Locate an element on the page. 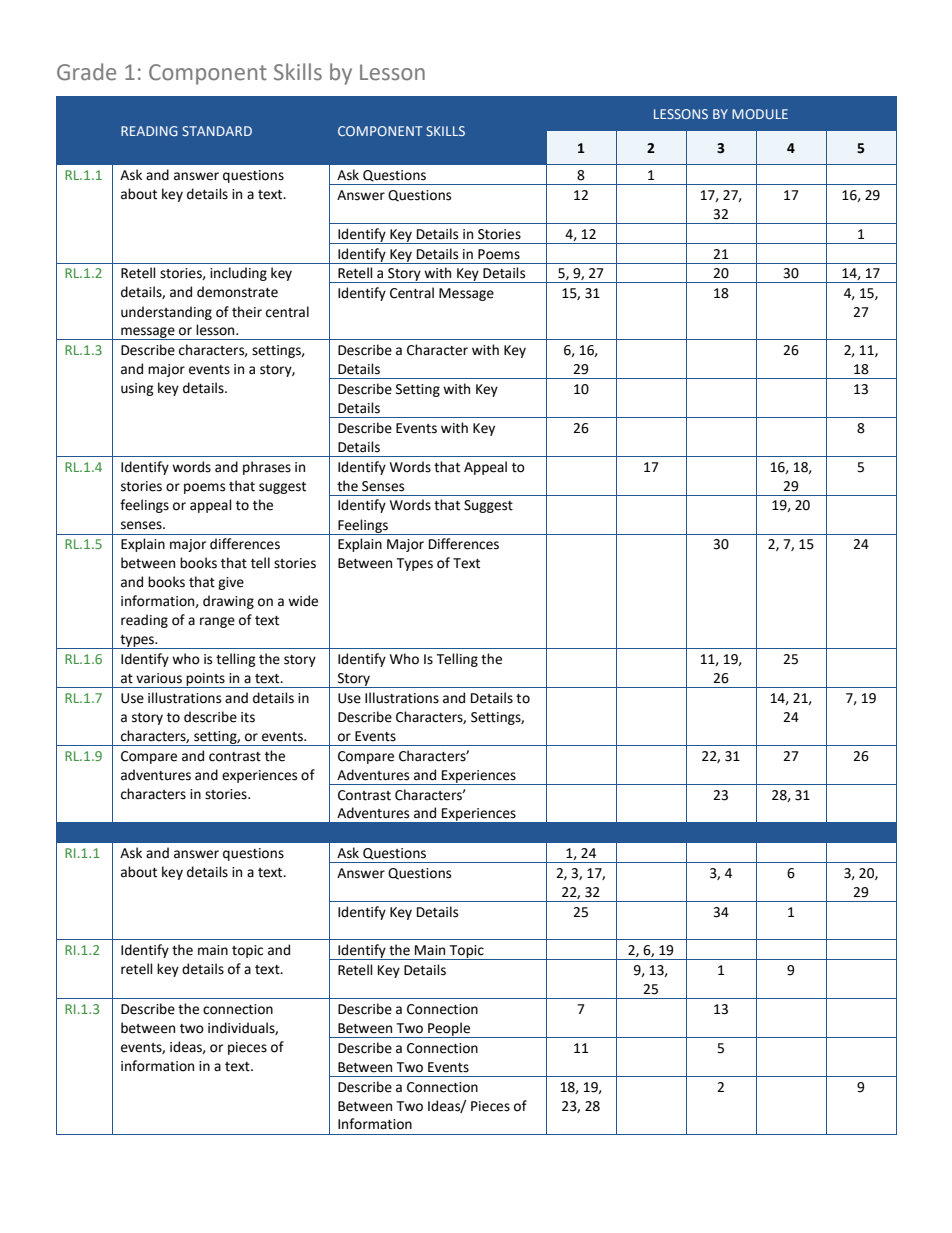 This image has height=1233, width=952. its is located at coordinates (248, 717).
